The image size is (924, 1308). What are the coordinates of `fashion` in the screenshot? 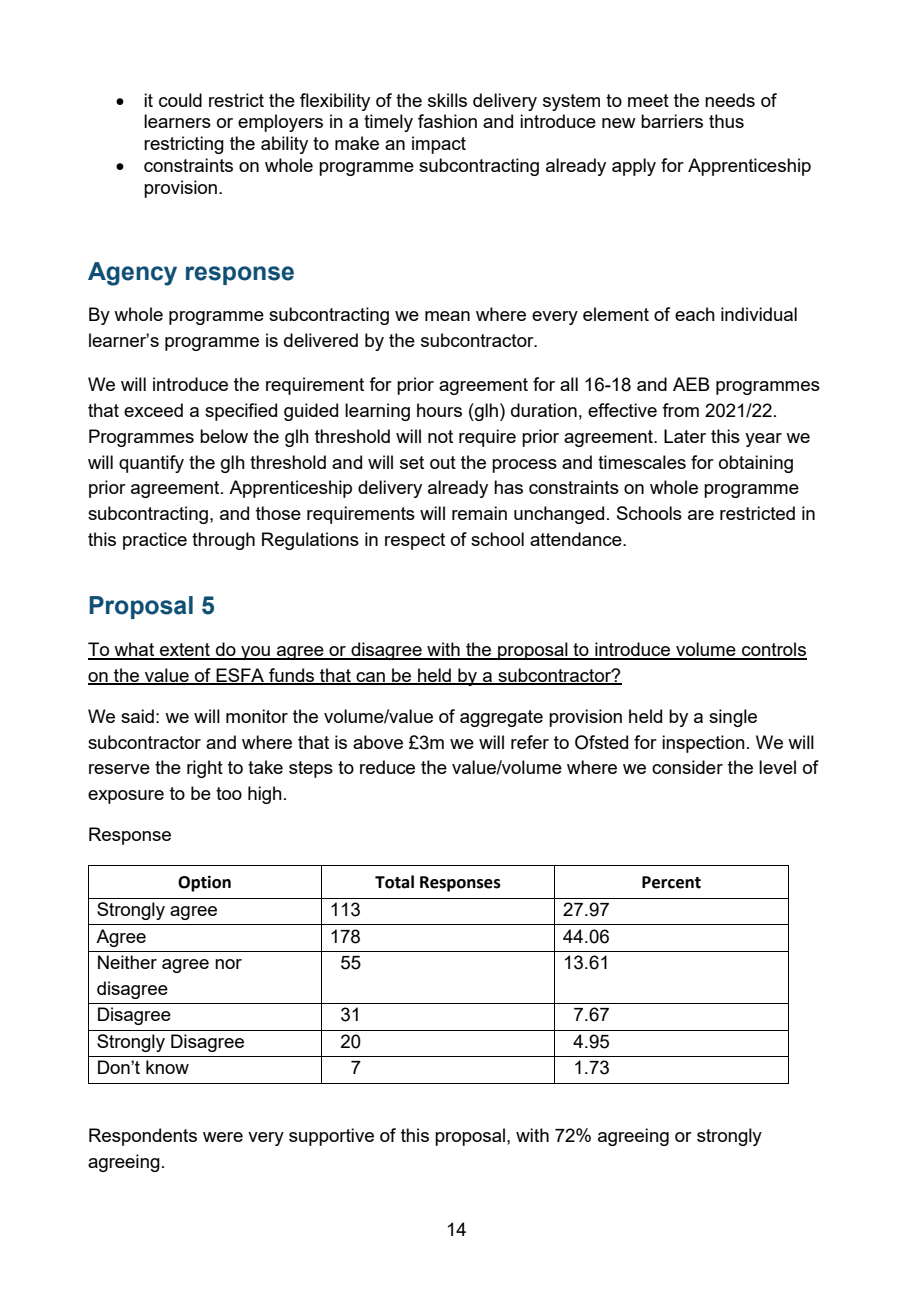 It's located at (447, 121).
